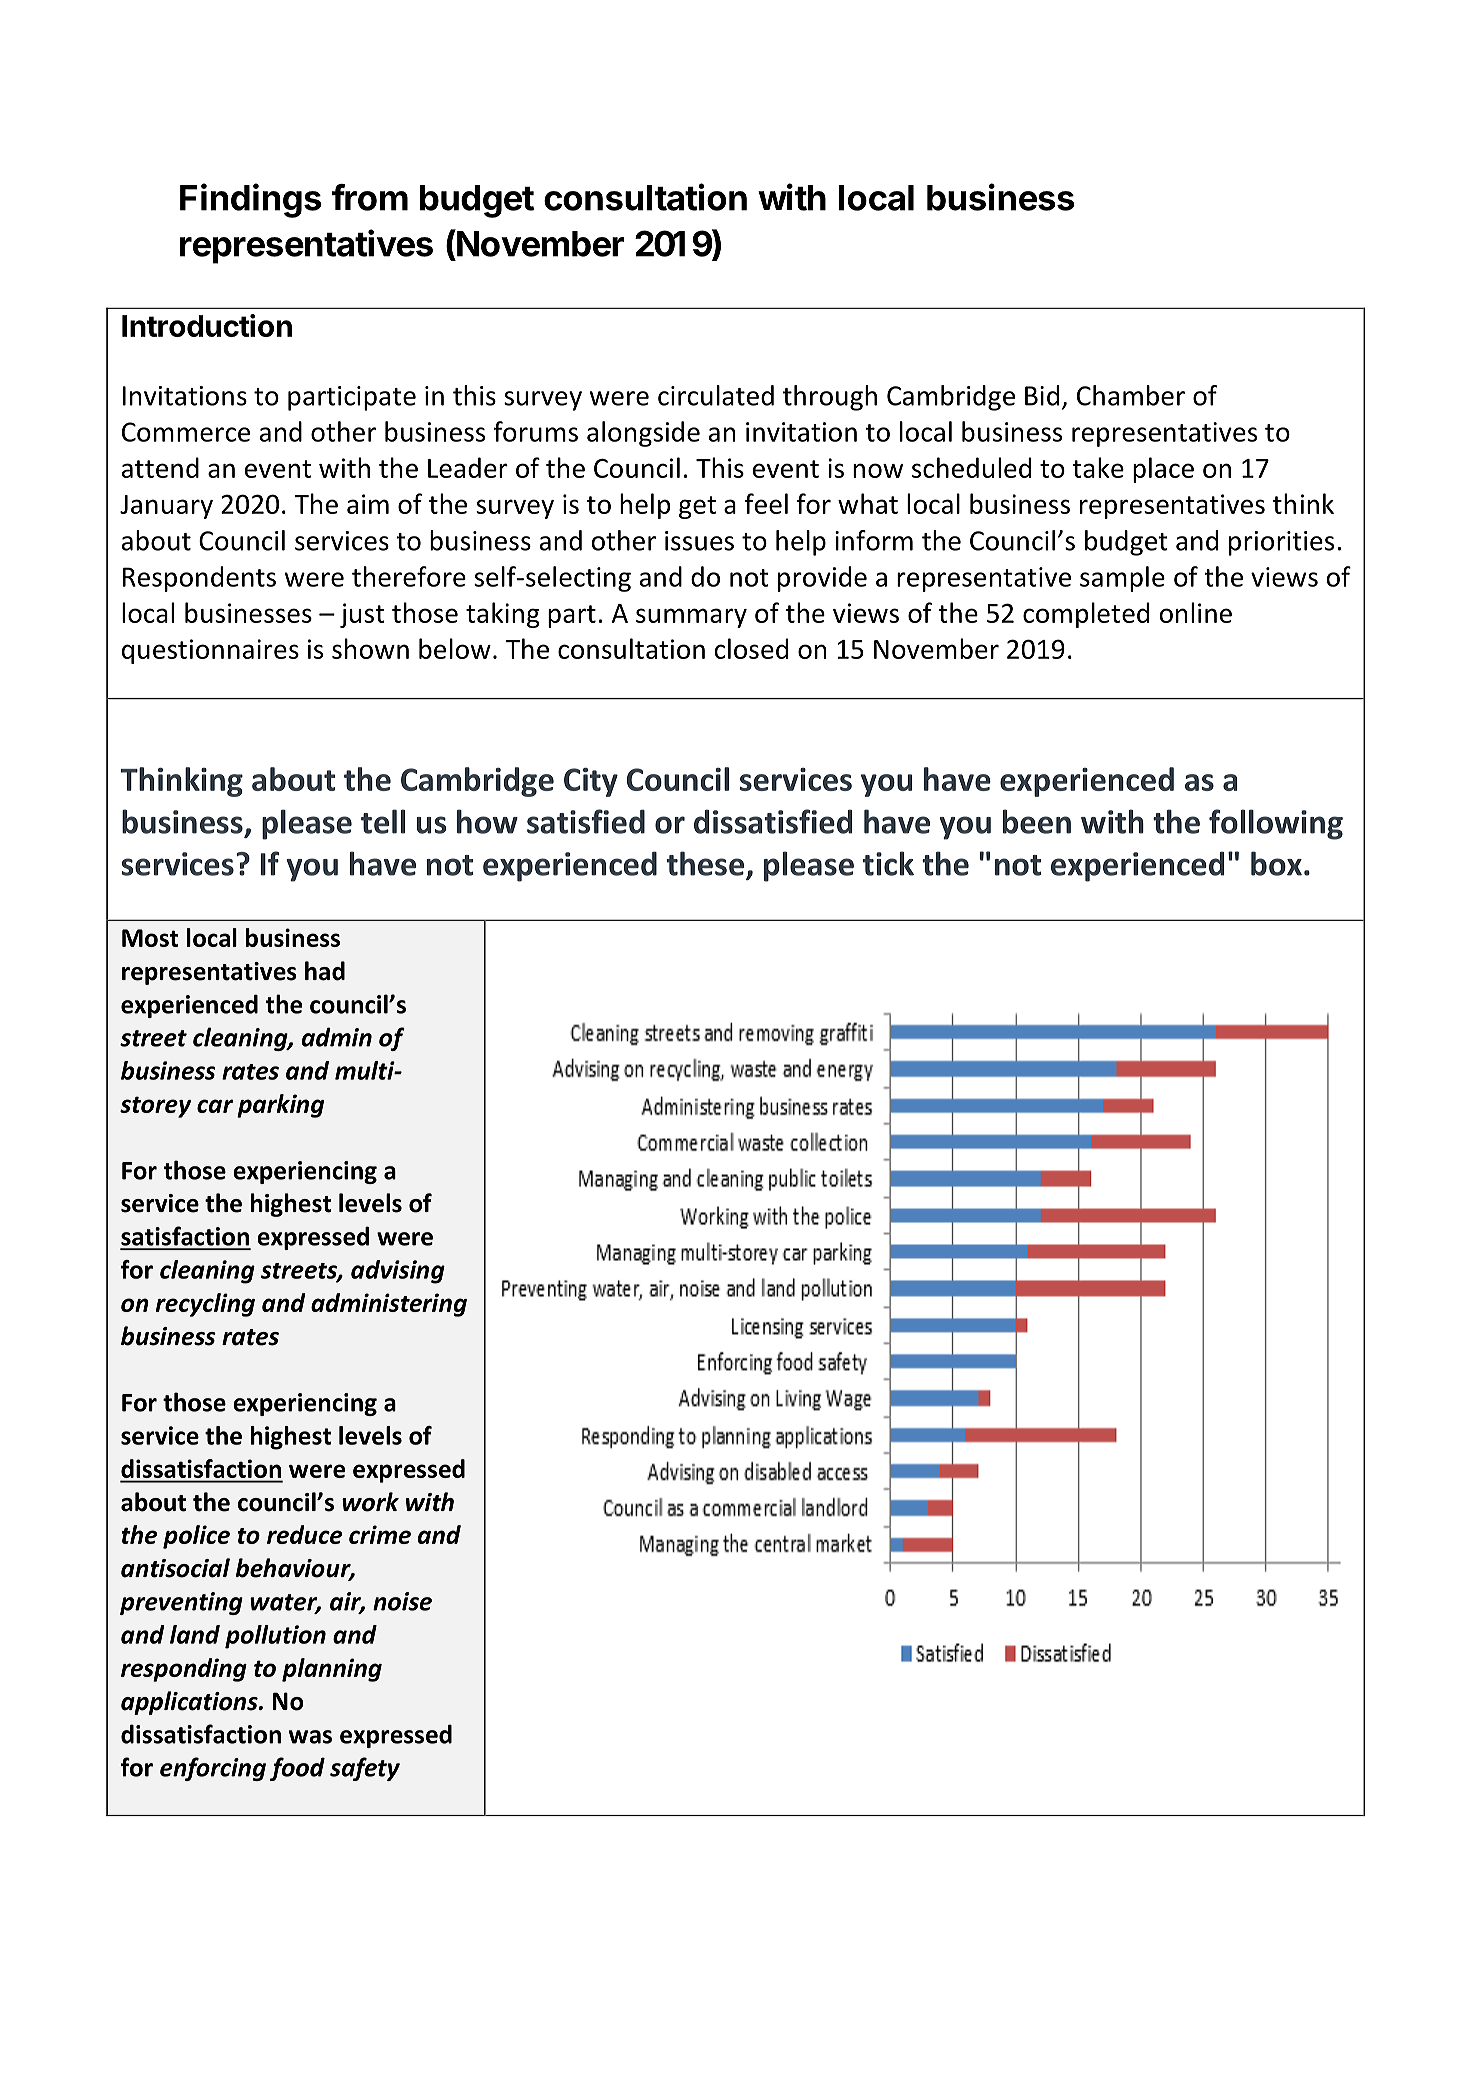 The image size is (1471, 2080). I want to click on circulated, so click(716, 395).
